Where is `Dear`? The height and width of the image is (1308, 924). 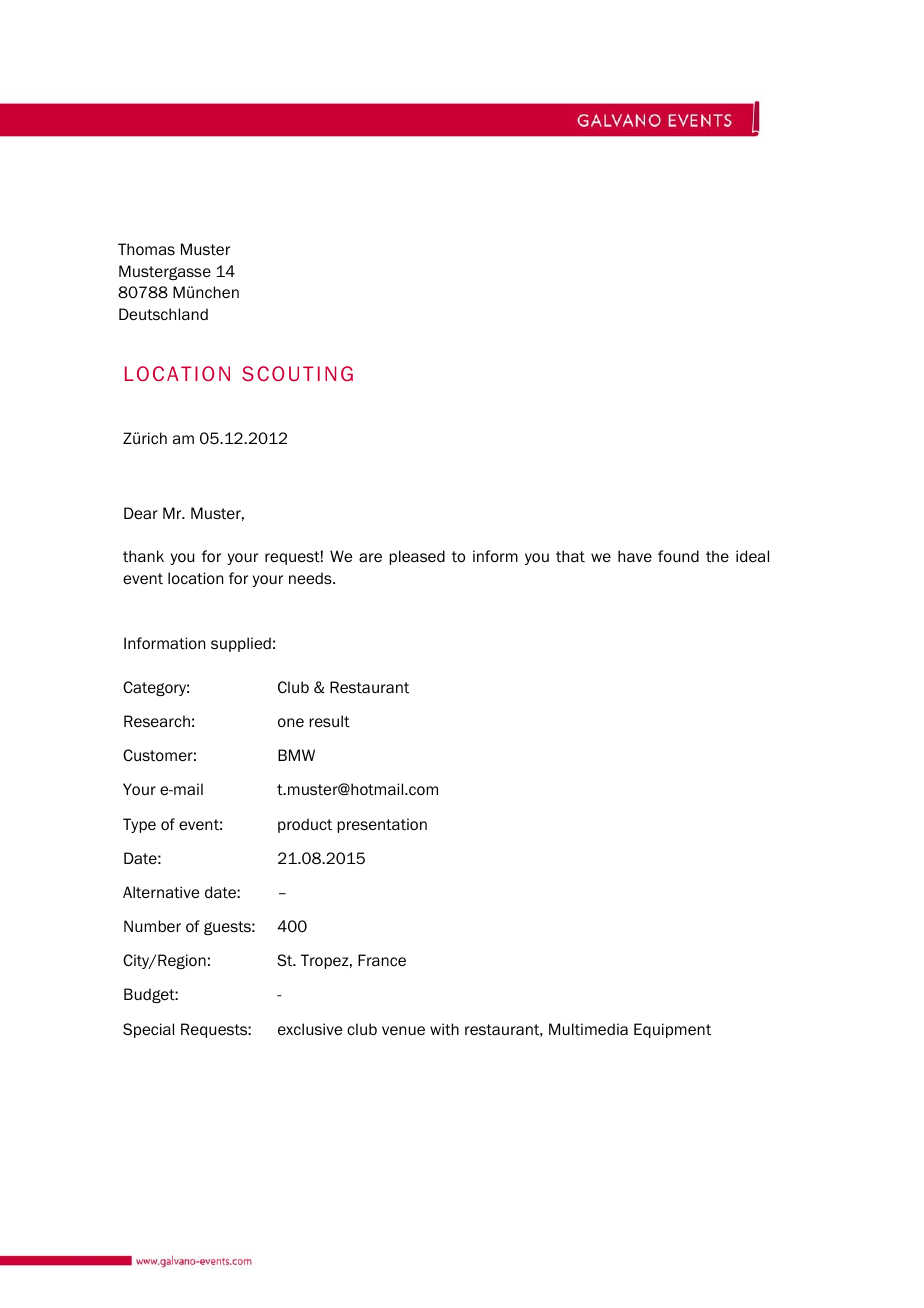 Dear is located at coordinates (141, 513).
